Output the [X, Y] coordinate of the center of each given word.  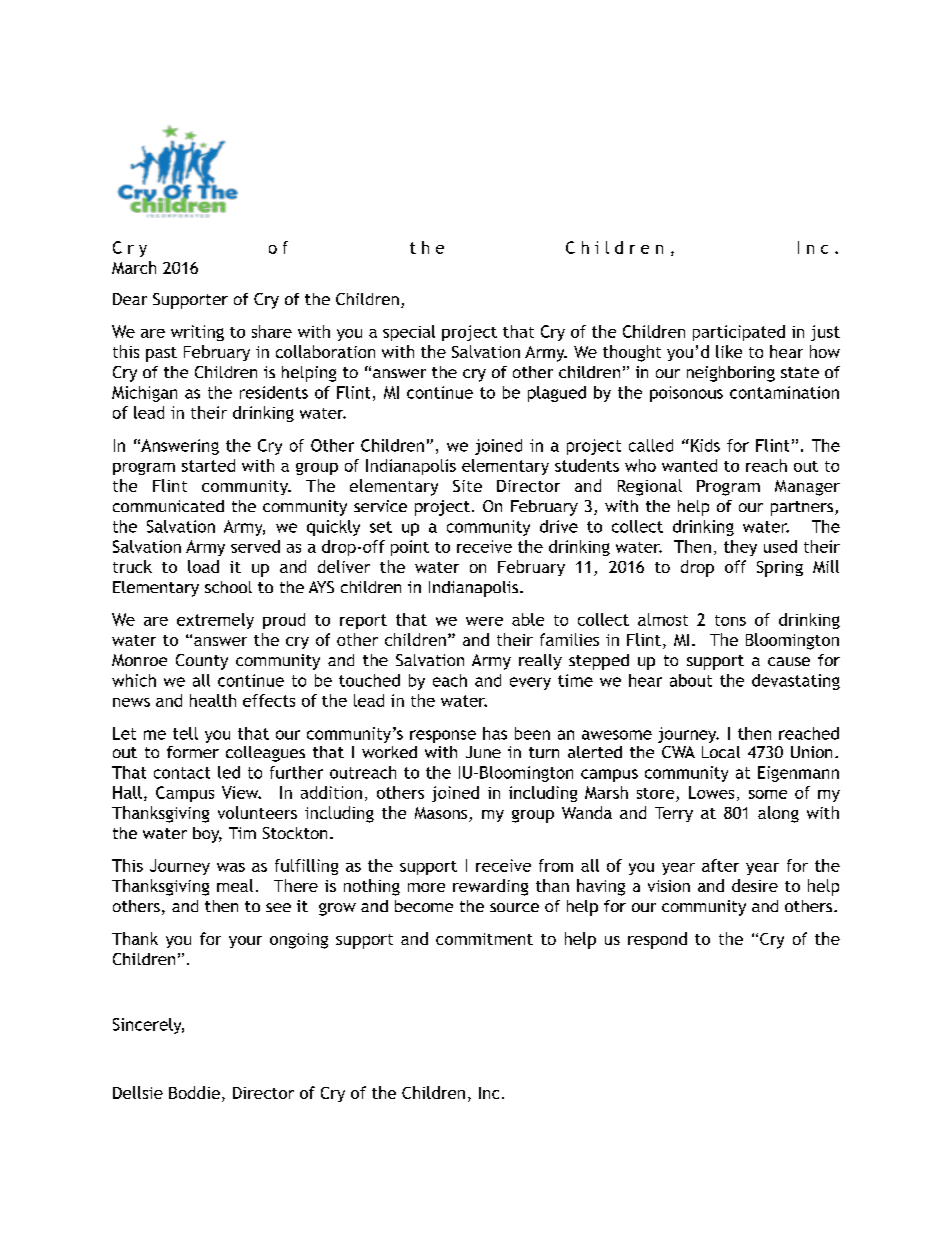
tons [730, 620]
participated [739, 333]
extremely [215, 621]
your [245, 942]
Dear [130, 299]
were [484, 621]
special [409, 333]
